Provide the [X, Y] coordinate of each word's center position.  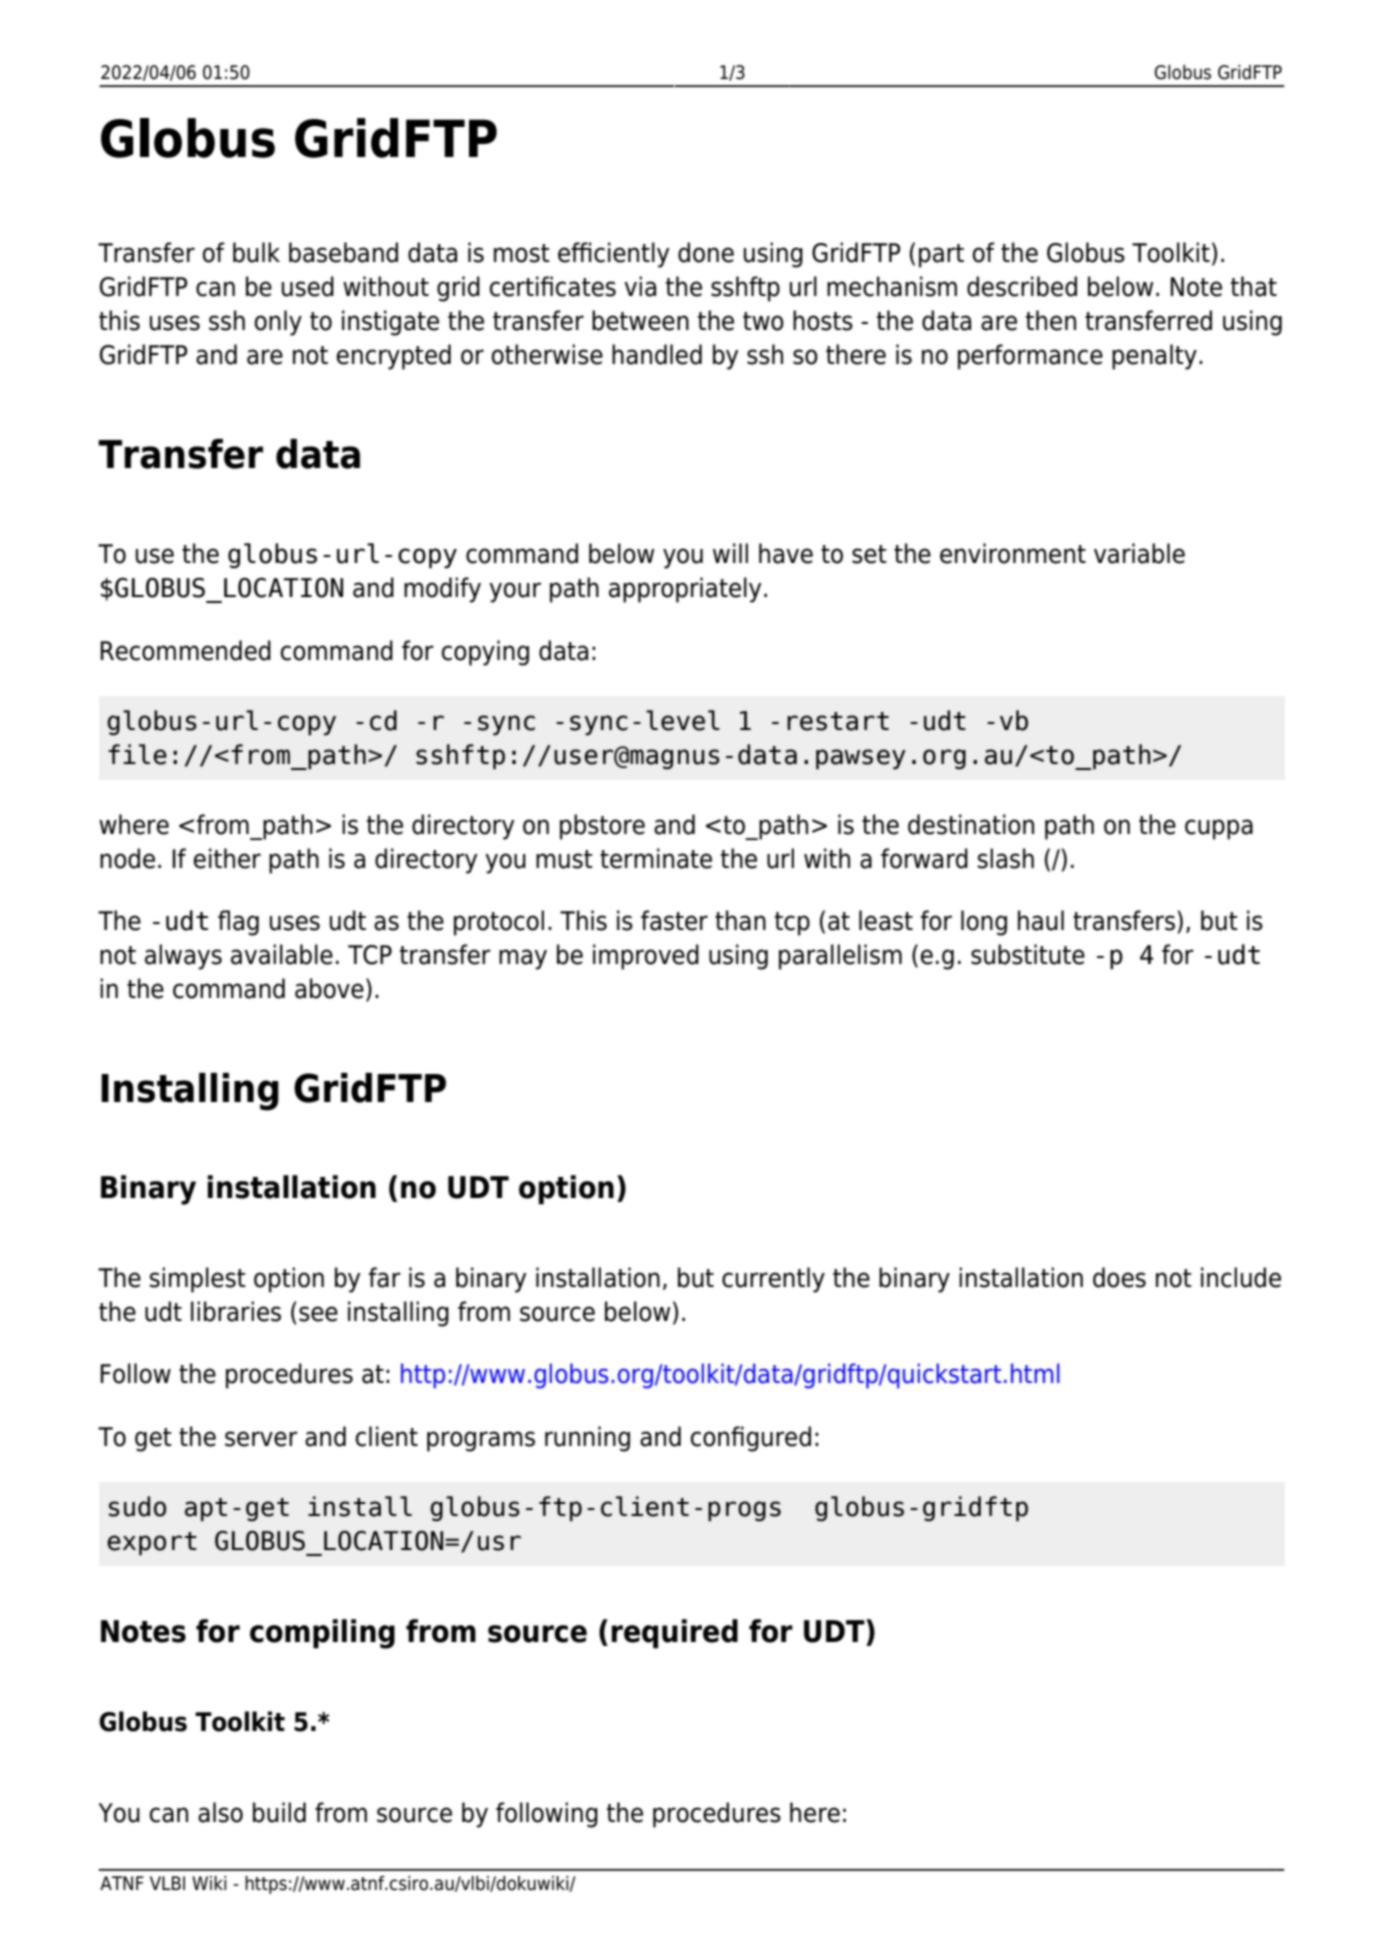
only [278, 323]
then [1051, 320]
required [674, 1634]
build [279, 1812]
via [640, 286]
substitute [1028, 954]
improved [646, 957]
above [329, 988]
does [1119, 1277]
